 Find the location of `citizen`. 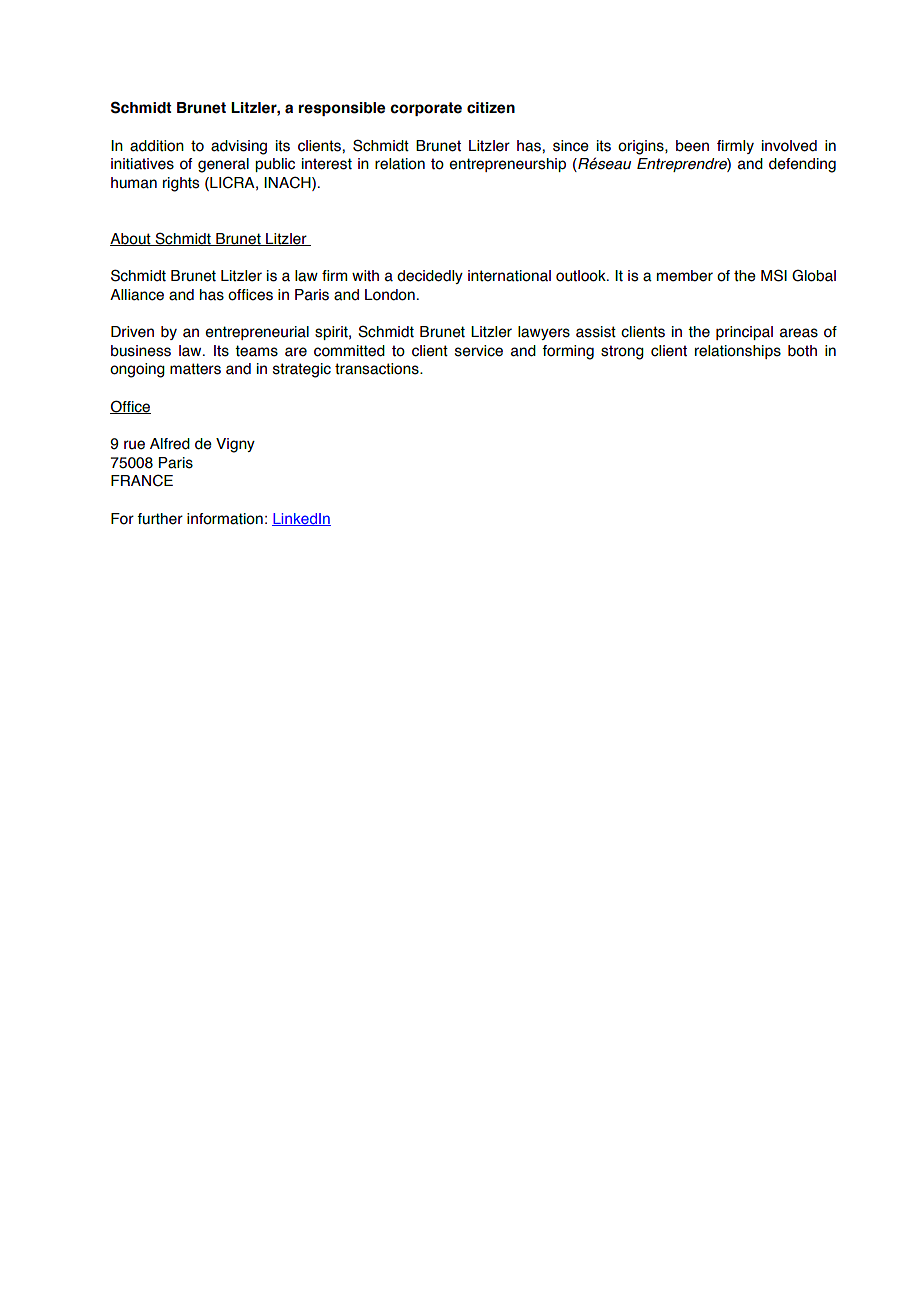

citizen is located at coordinates (491, 108).
